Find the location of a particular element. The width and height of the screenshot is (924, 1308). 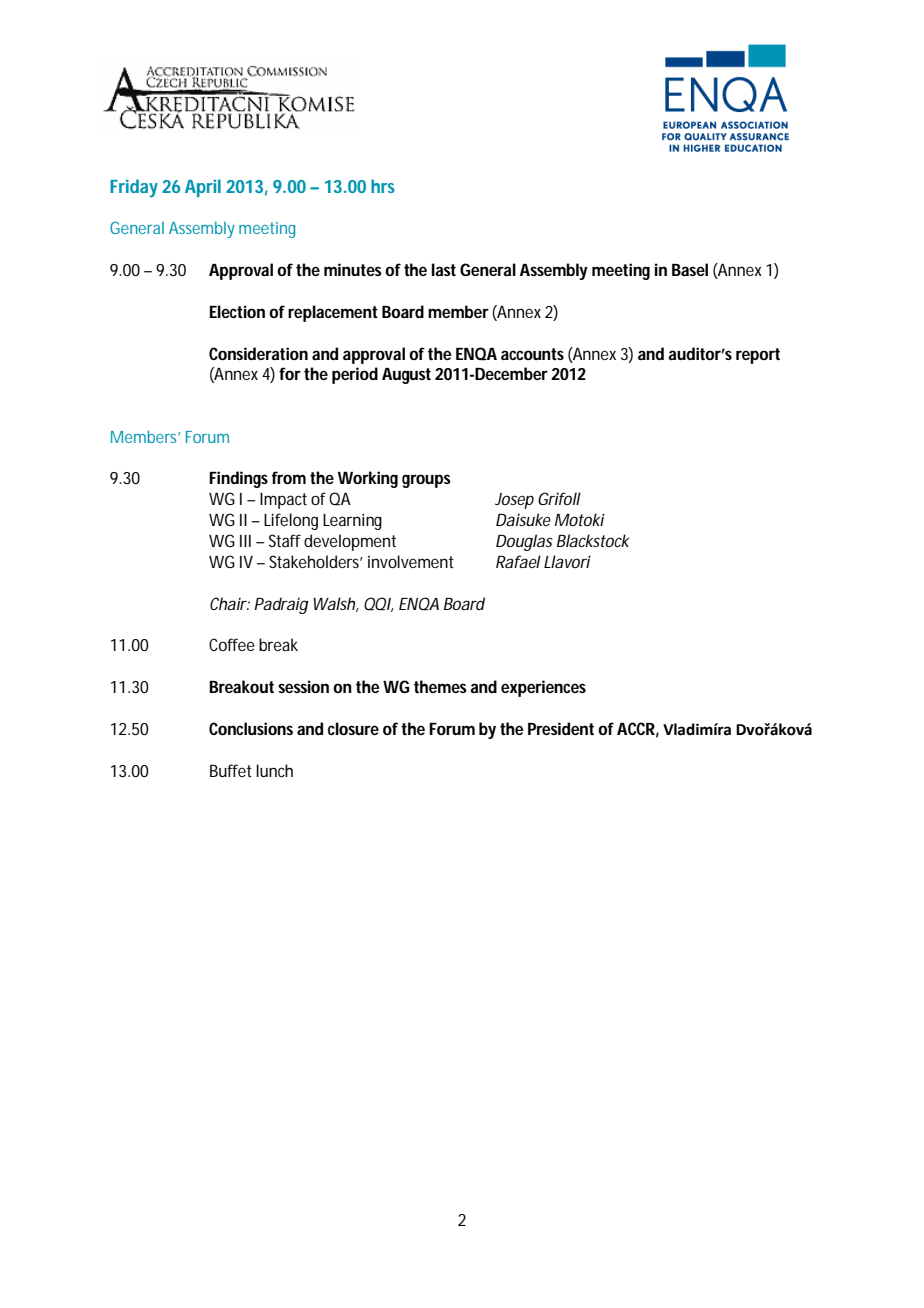

Basel is located at coordinates (690, 269).
